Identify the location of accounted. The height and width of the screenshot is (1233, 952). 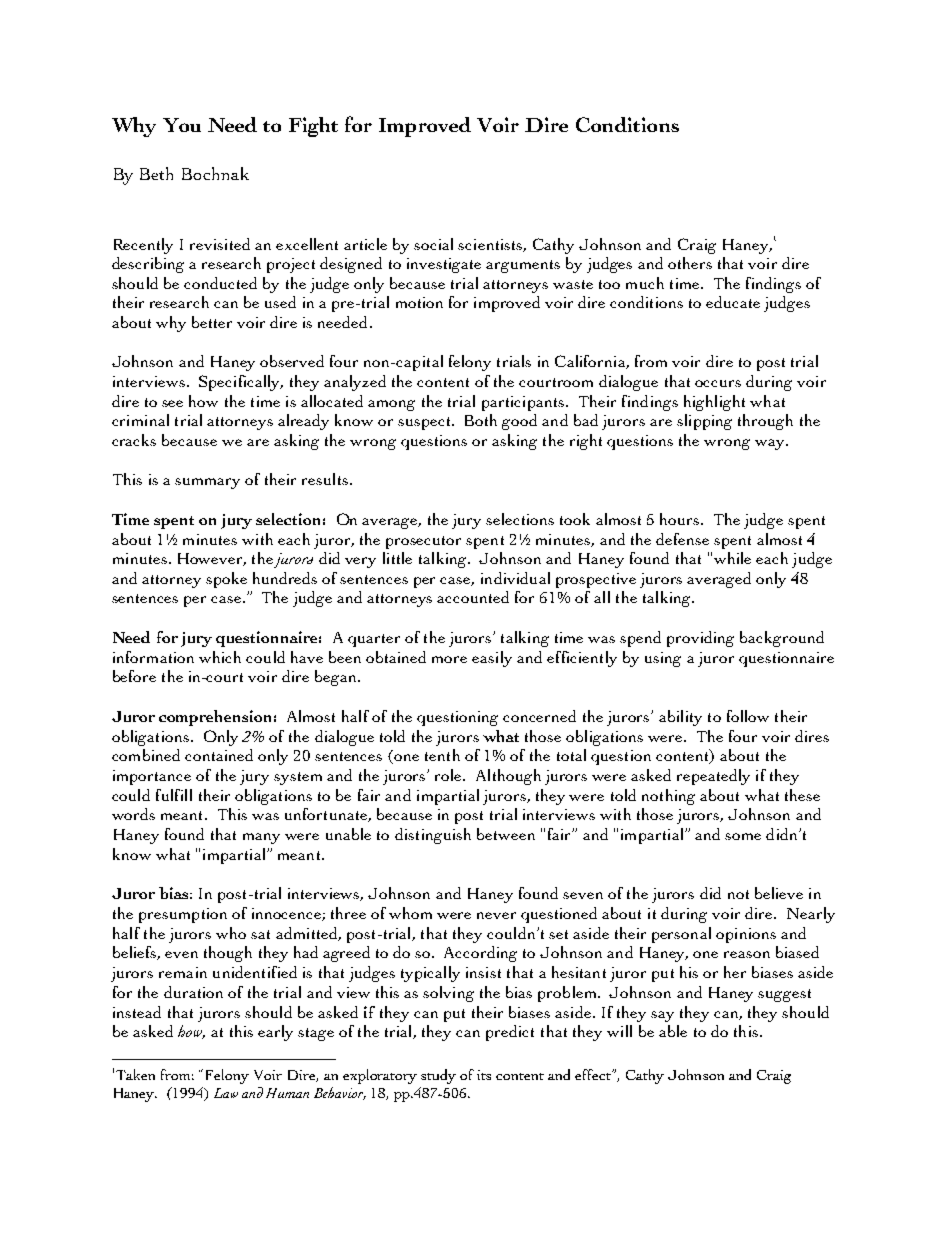
(473, 597).
